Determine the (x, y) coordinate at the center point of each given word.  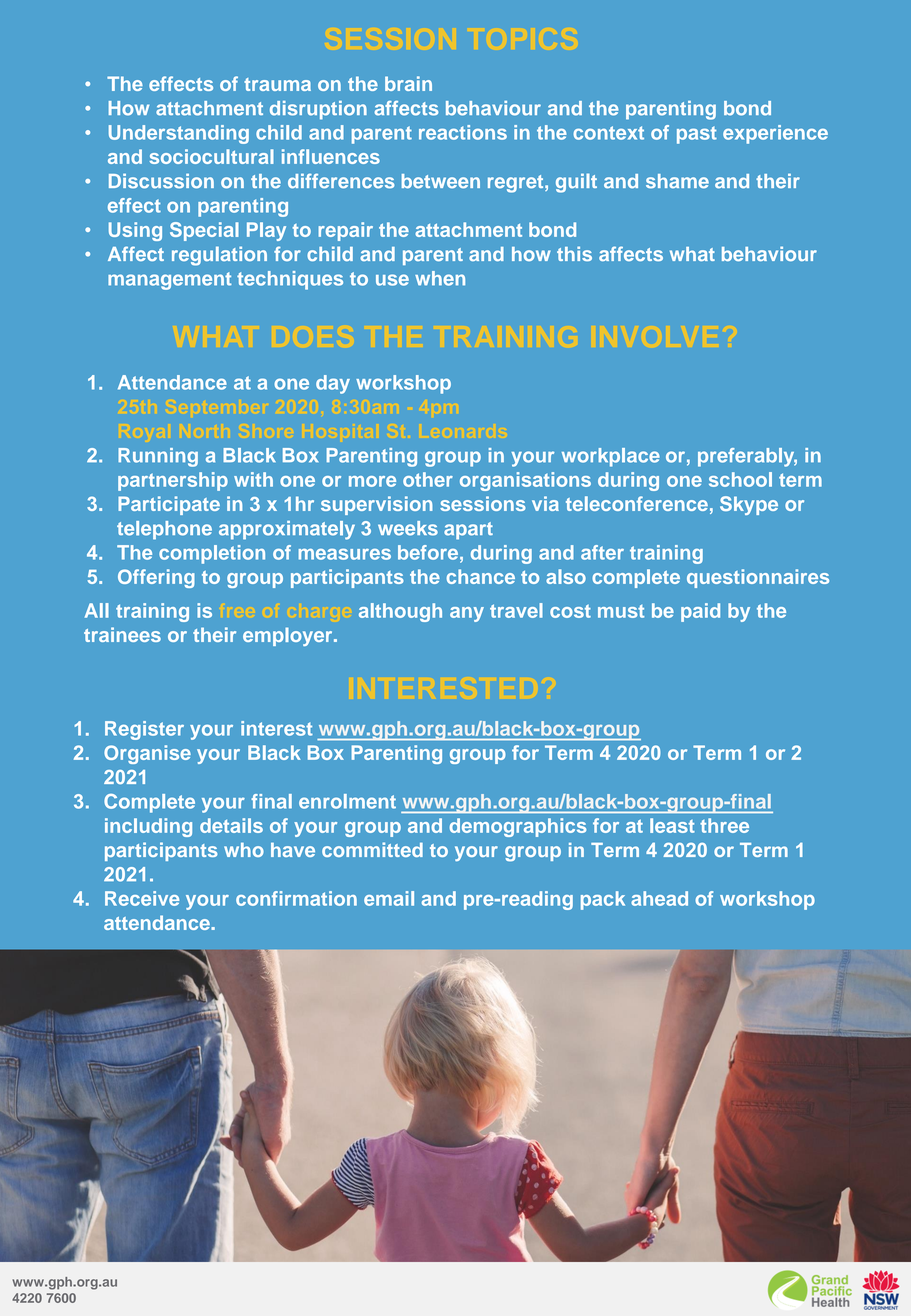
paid (700, 612)
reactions (463, 132)
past (697, 135)
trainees (122, 634)
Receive (142, 898)
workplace (611, 457)
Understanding (179, 134)
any (467, 614)
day (333, 384)
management (170, 281)
